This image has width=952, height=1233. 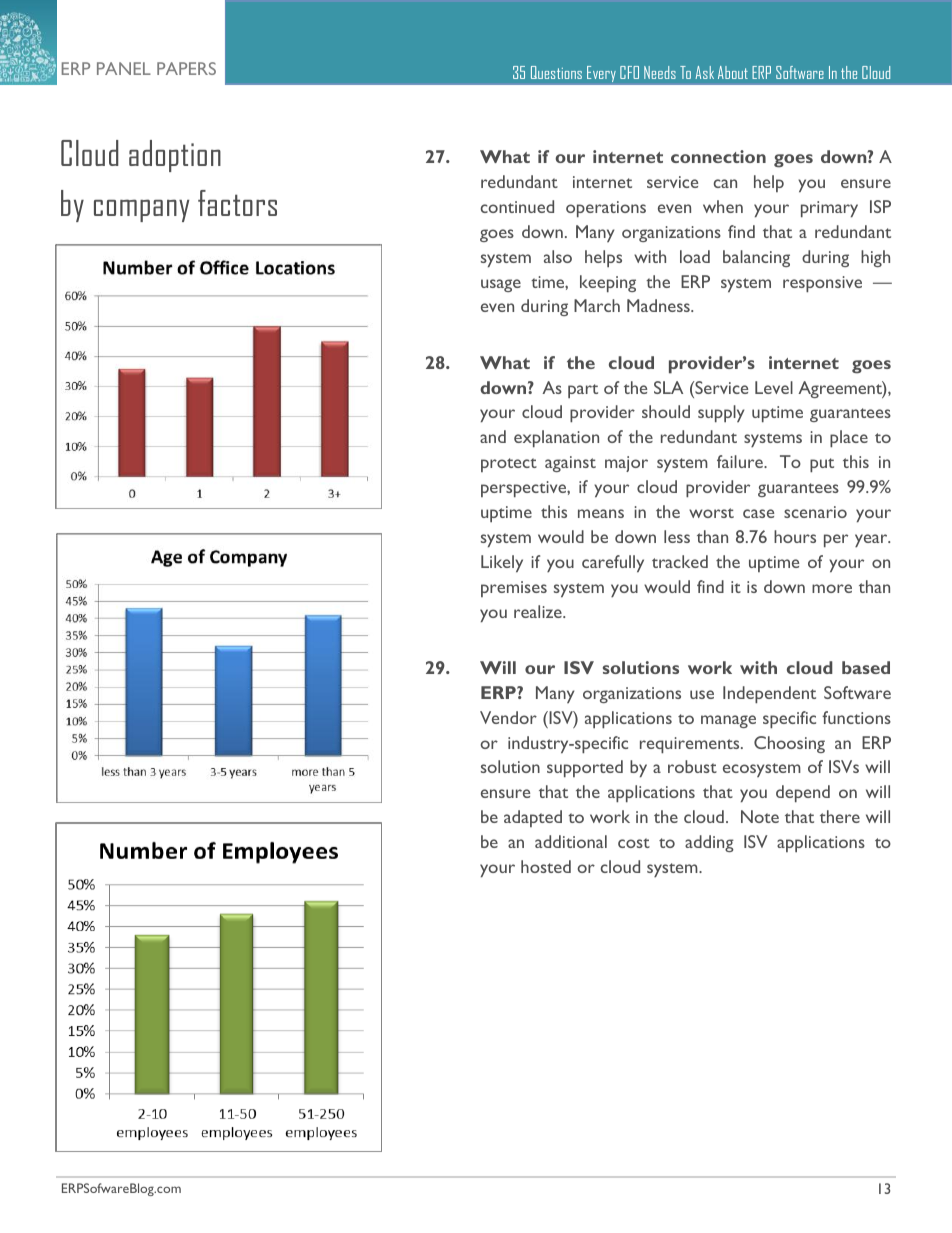 I want to click on Likely, so click(x=502, y=563).
